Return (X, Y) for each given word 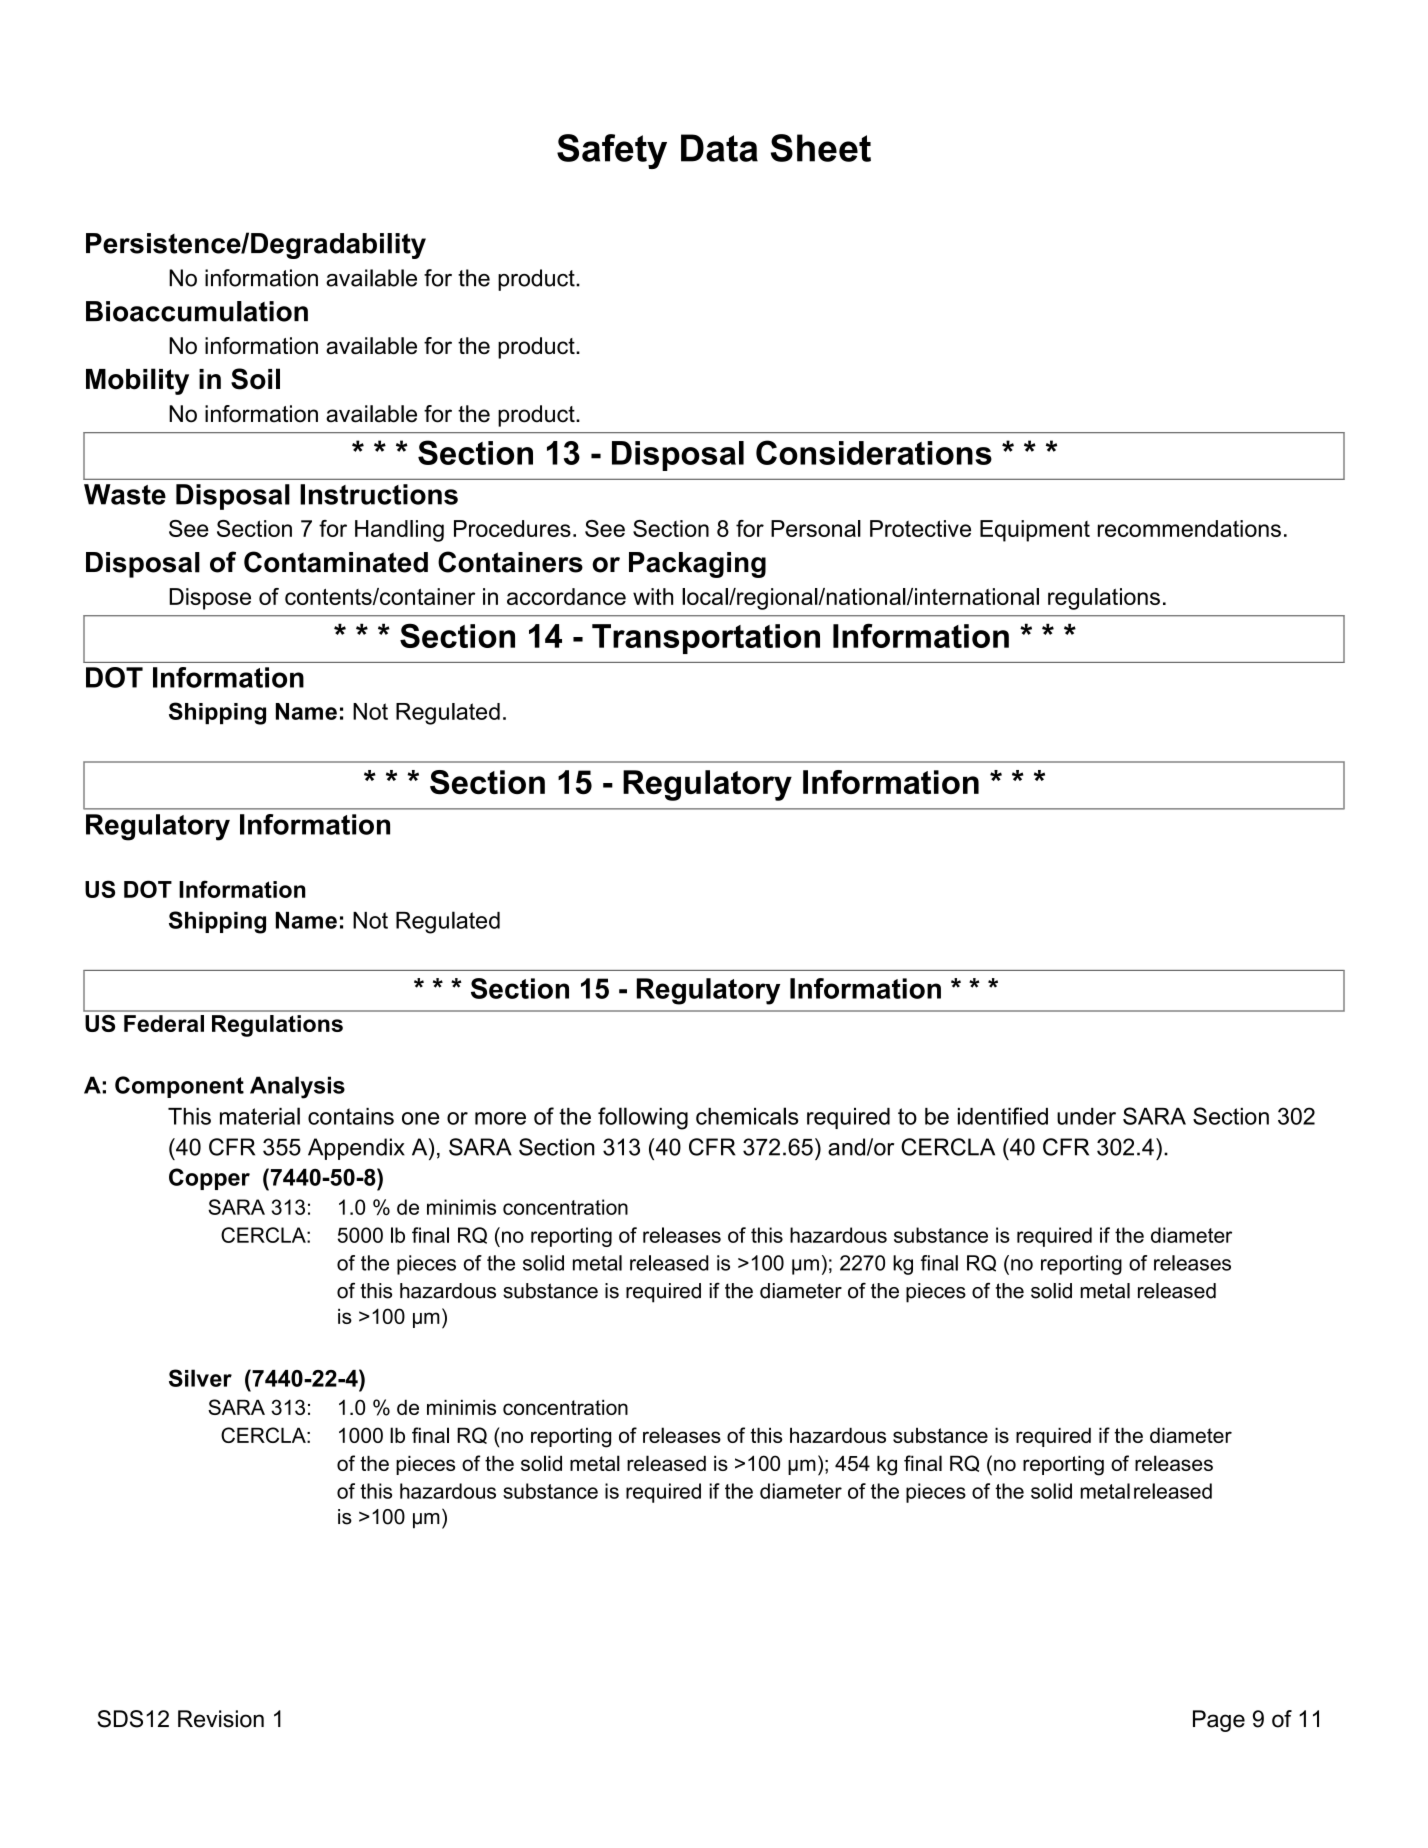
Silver (200, 1378)
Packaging (697, 565)
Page (1219, 1721)
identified (1003, 1116)
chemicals (747, 1116)
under (1086, 1116)
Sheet (821, 148)
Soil (255, 379)
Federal (164, 1023)
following (643, 1118)
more (500, 1118)
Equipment (1035, 531)
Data (719, 148)
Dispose (210, 599)
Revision (221, 1719)
